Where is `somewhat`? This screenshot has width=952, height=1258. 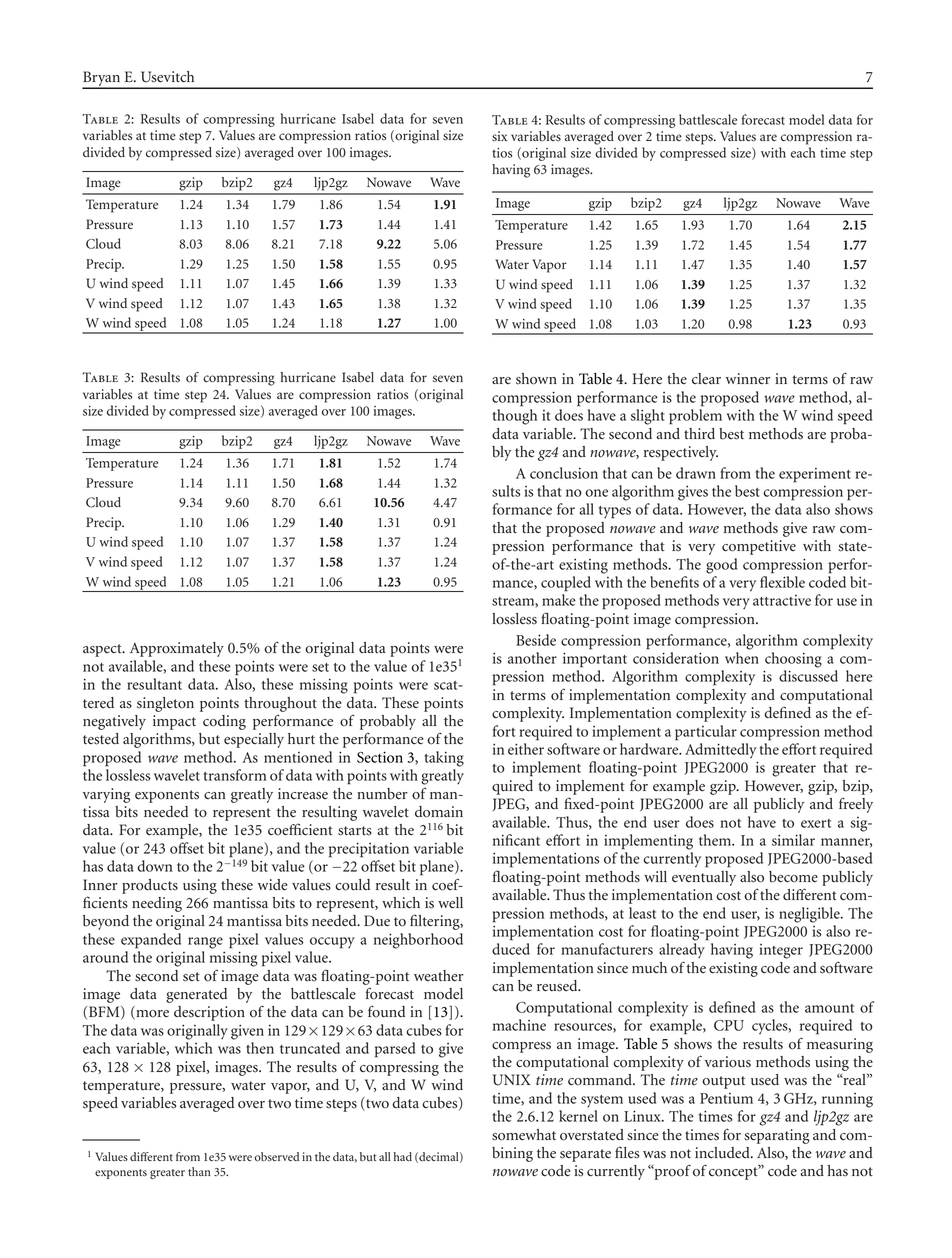
somewhat is located at coordinates (524, 1135).
